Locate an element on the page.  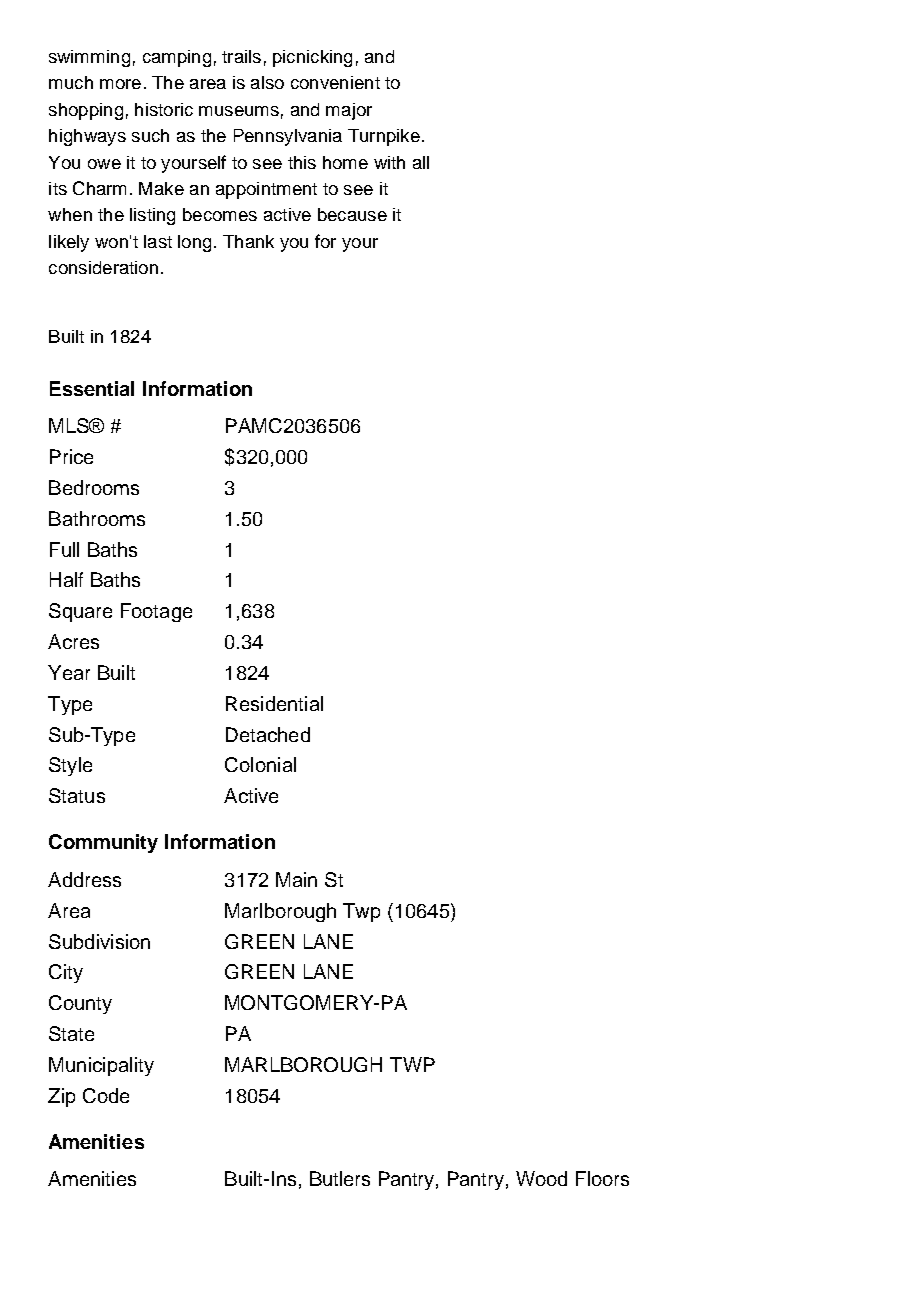
Residential is located at coordinates (274, 703).
